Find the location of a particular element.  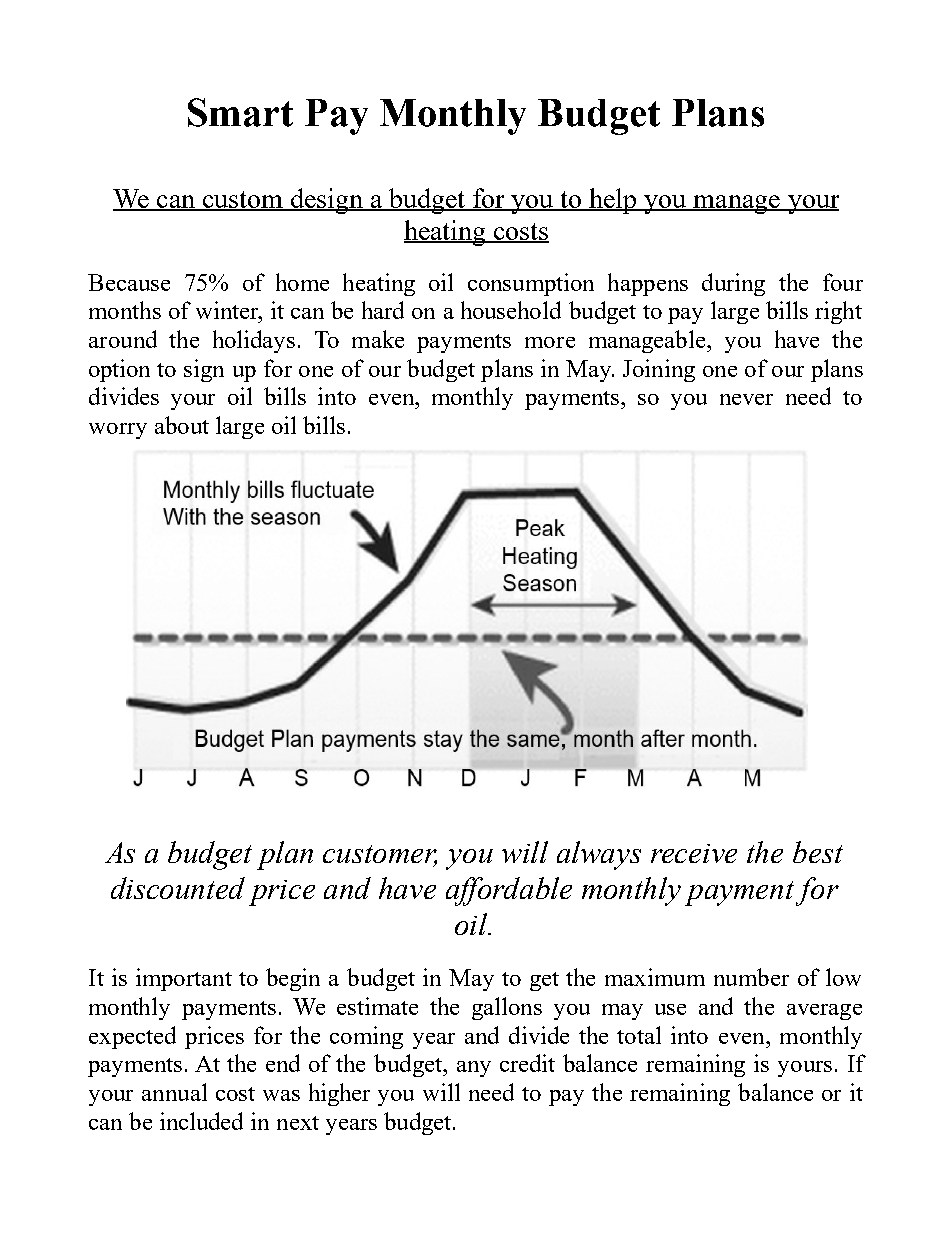

annual is located at coordinates (174, 1092).
